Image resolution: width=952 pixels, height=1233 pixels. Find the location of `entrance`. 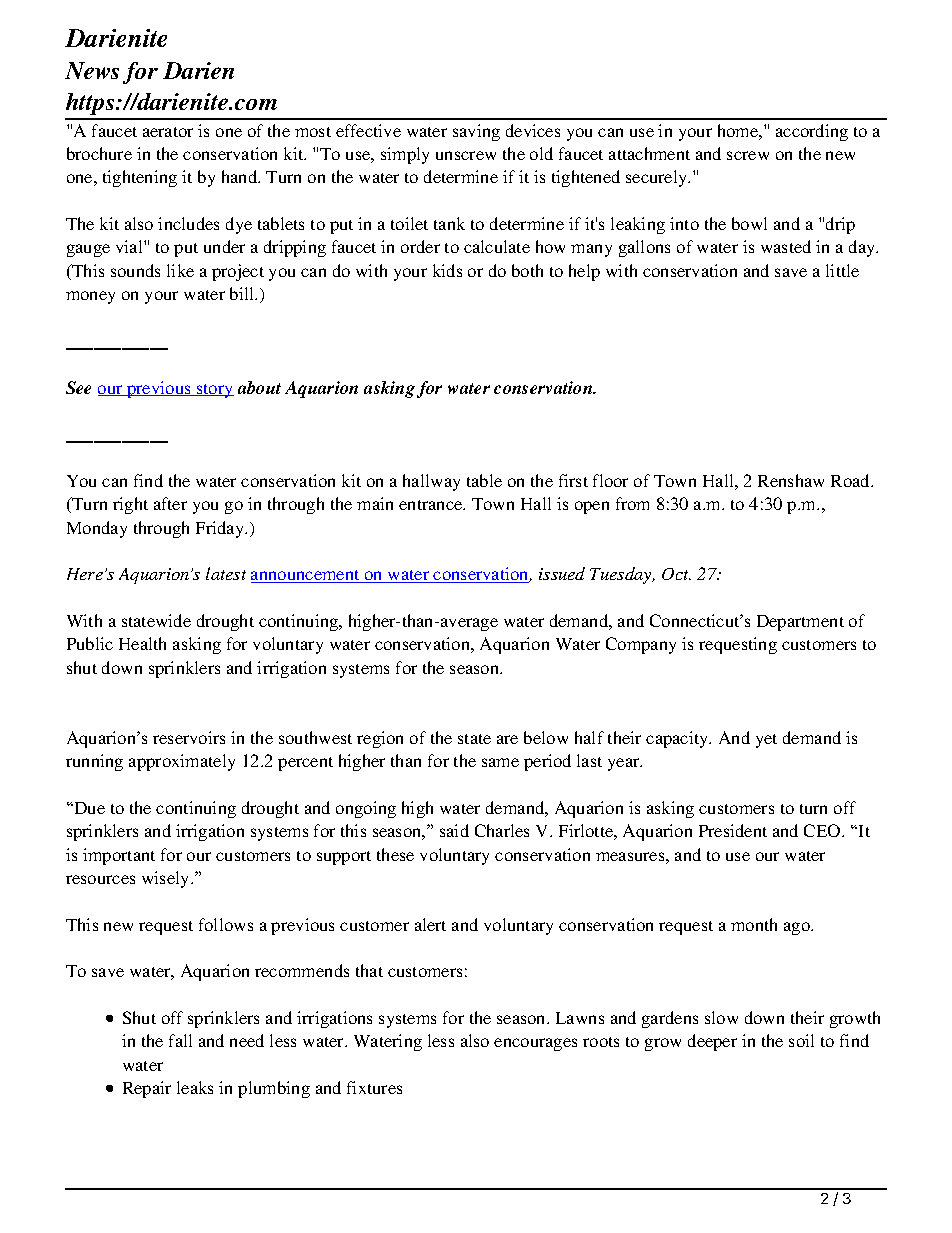

entrance is located at coordinates (432, 505).
